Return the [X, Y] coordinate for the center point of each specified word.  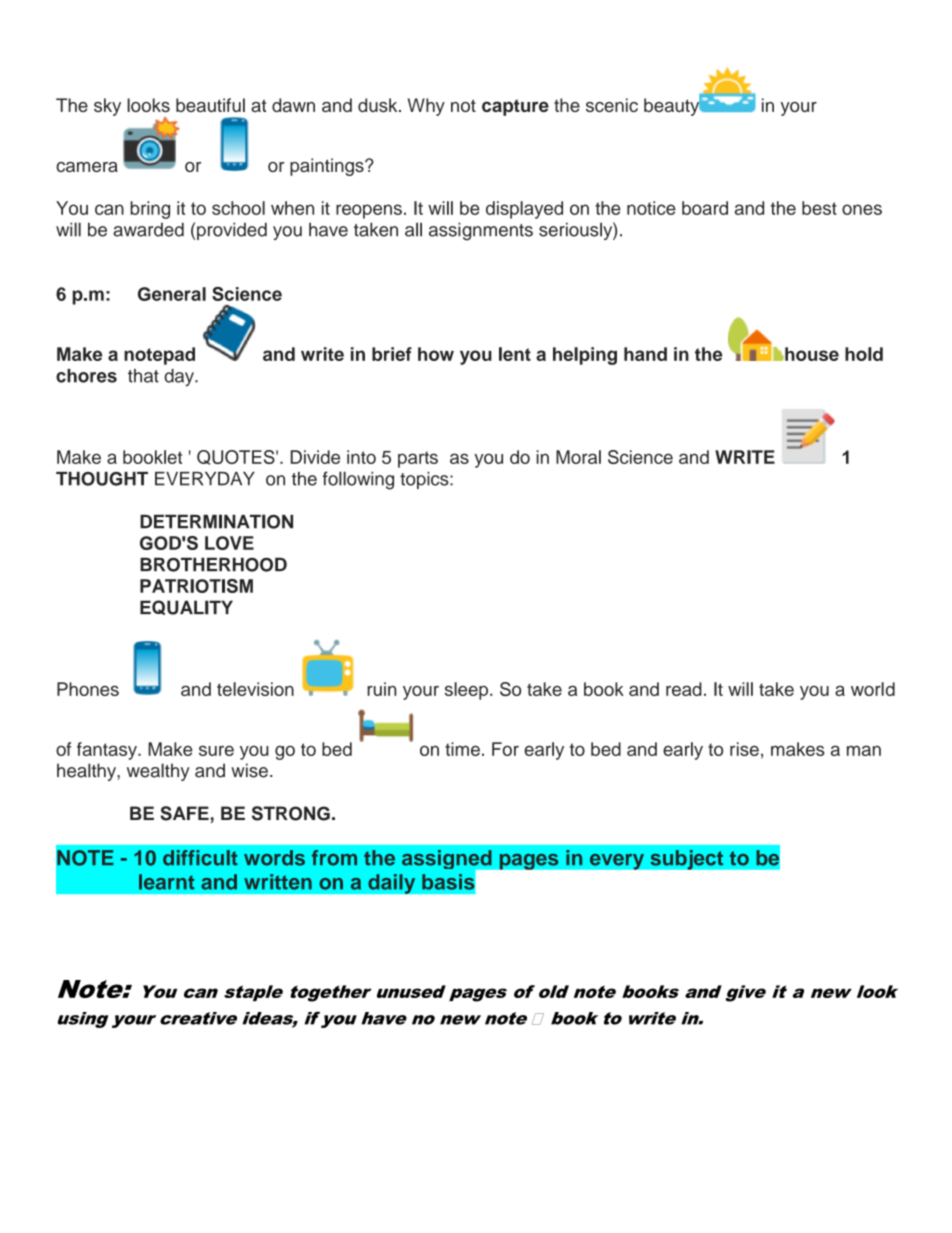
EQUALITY [186, 607]
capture [515, 107]
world [873, 689]
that [143, 376]
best [819, 208]
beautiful [210, 105]
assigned [448, 861]
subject [687, 860]
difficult [200, 858]
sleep [468, 691]
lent [515, 354]
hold [864, 354]
